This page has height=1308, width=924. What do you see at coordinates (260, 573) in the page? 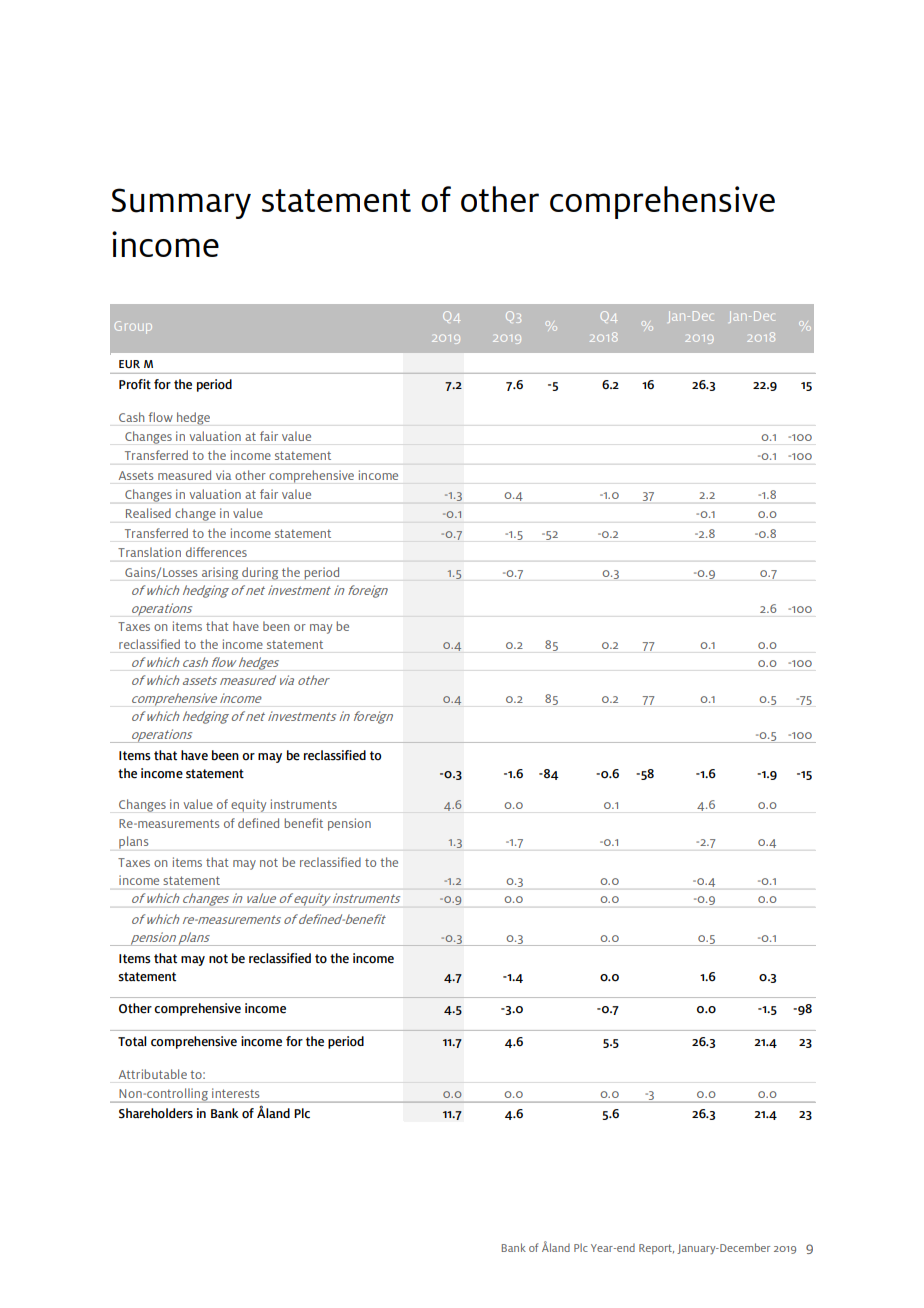
I see `during` at bounding box center [260, 573].
